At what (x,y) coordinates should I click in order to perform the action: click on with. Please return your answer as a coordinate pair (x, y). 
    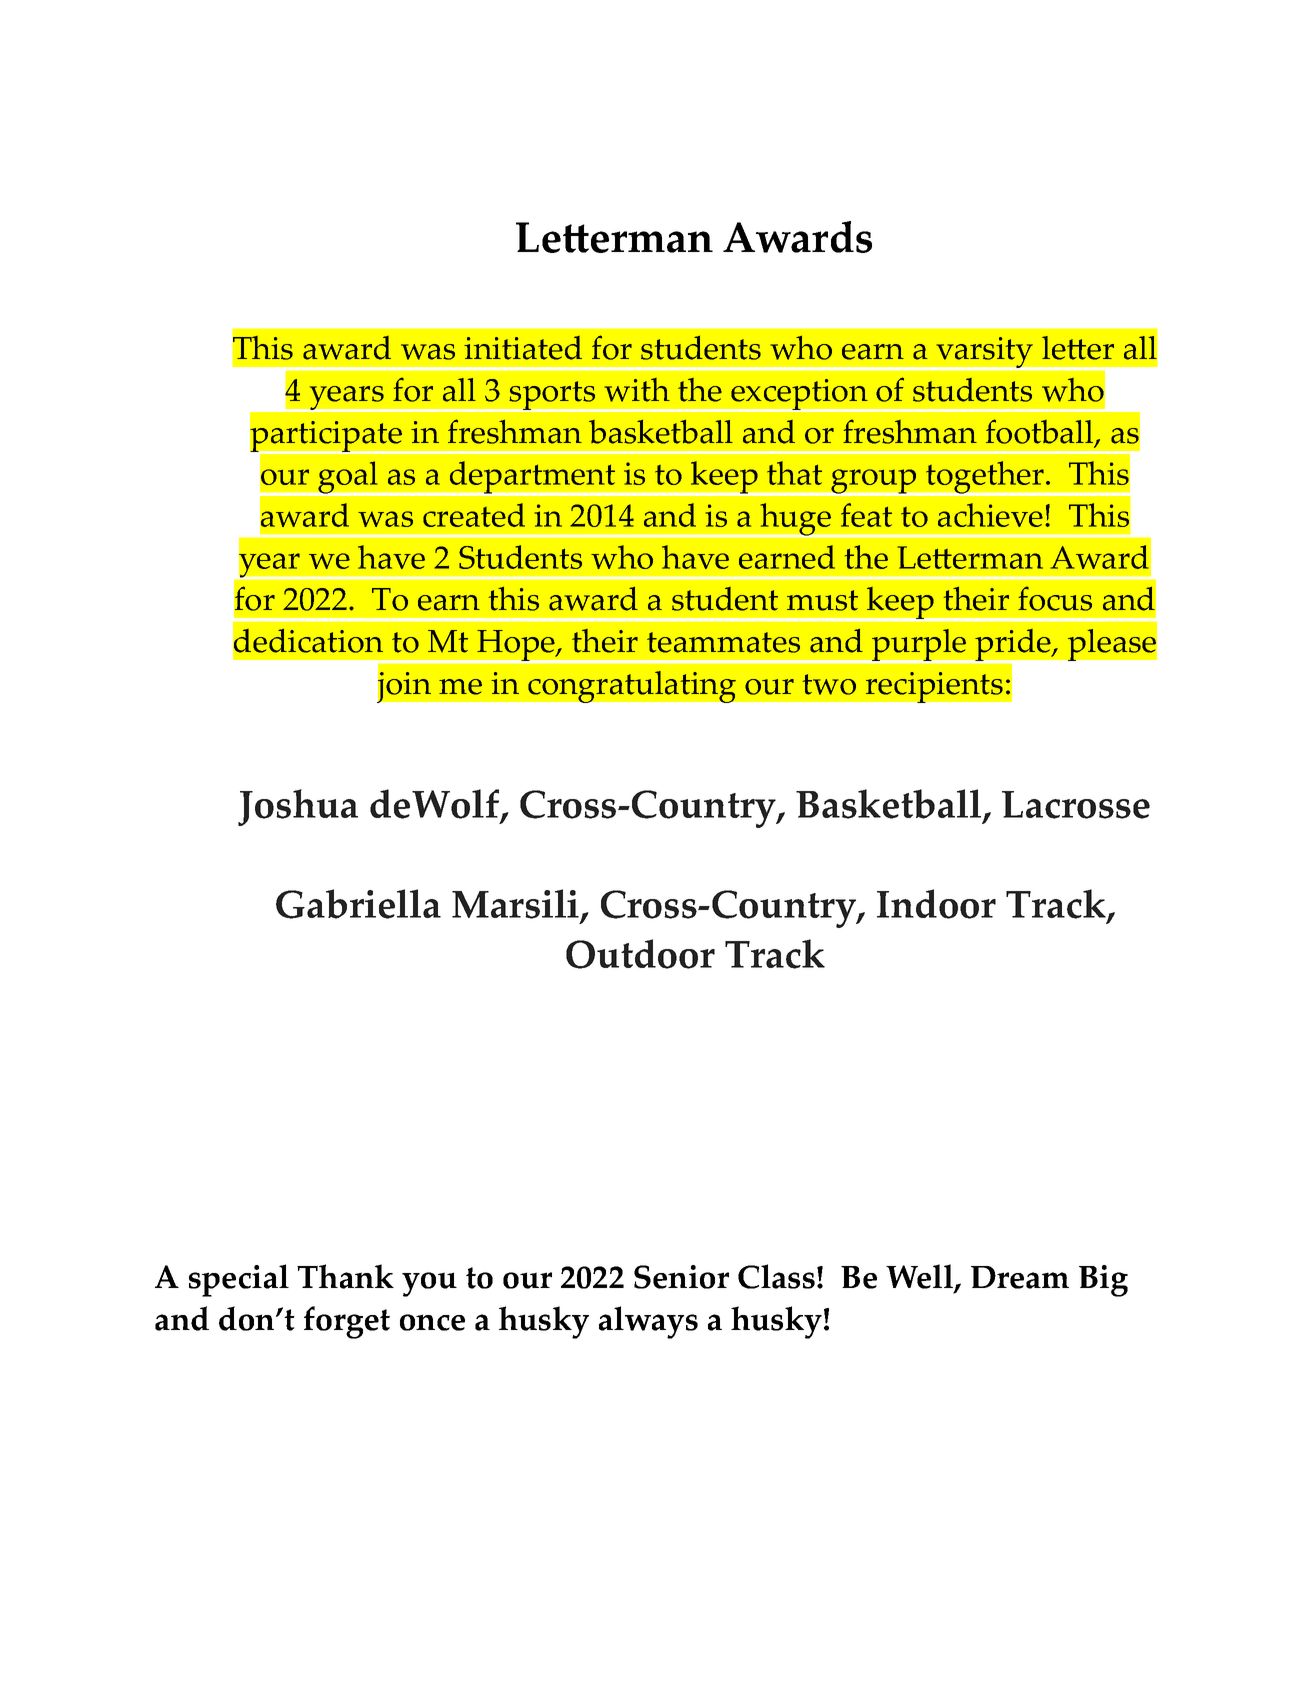
    Looking at the image, I should click on (637, 390).
